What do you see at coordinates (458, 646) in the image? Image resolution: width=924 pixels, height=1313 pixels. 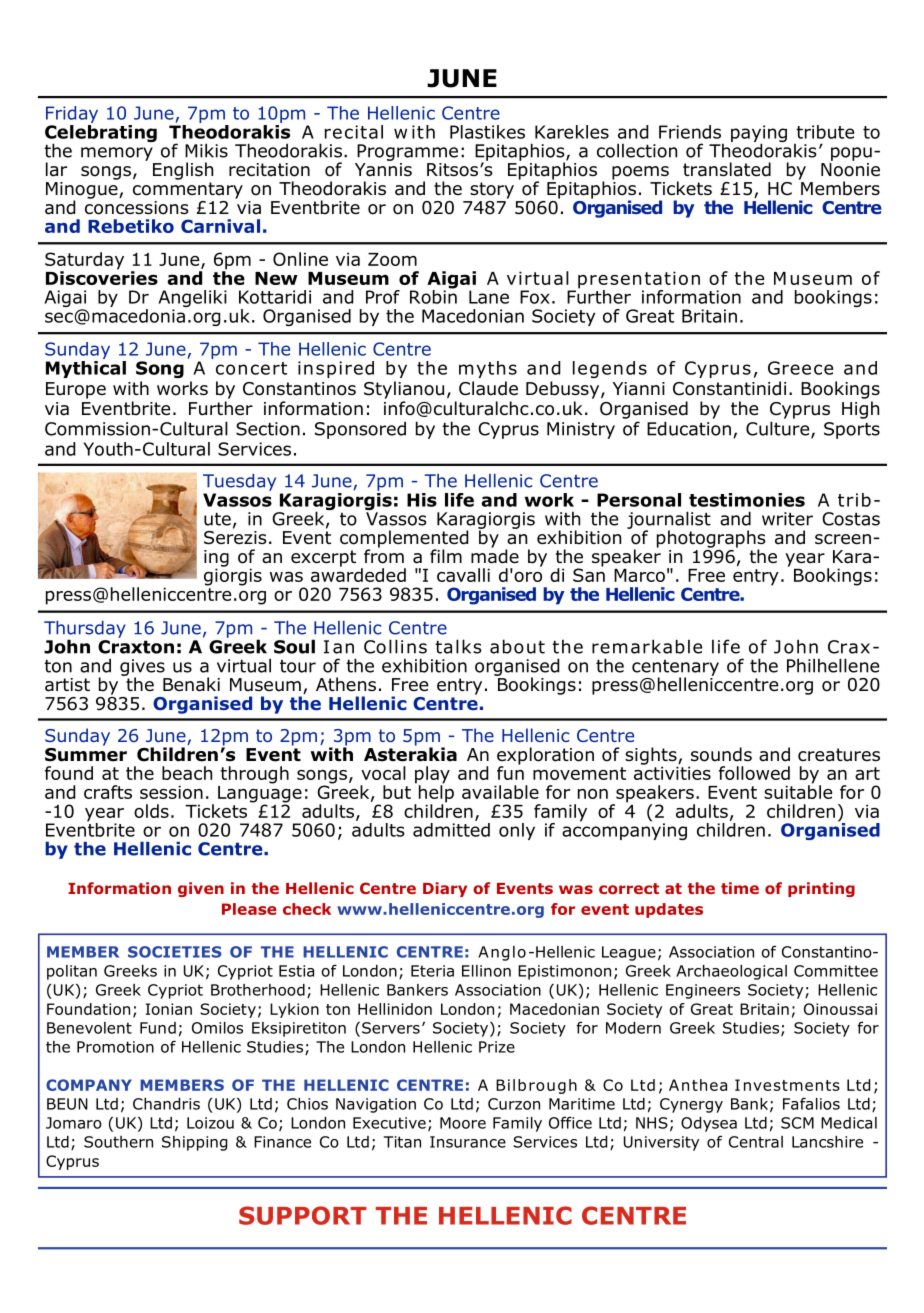 I see `talks` at bounding box center [458, 646].
